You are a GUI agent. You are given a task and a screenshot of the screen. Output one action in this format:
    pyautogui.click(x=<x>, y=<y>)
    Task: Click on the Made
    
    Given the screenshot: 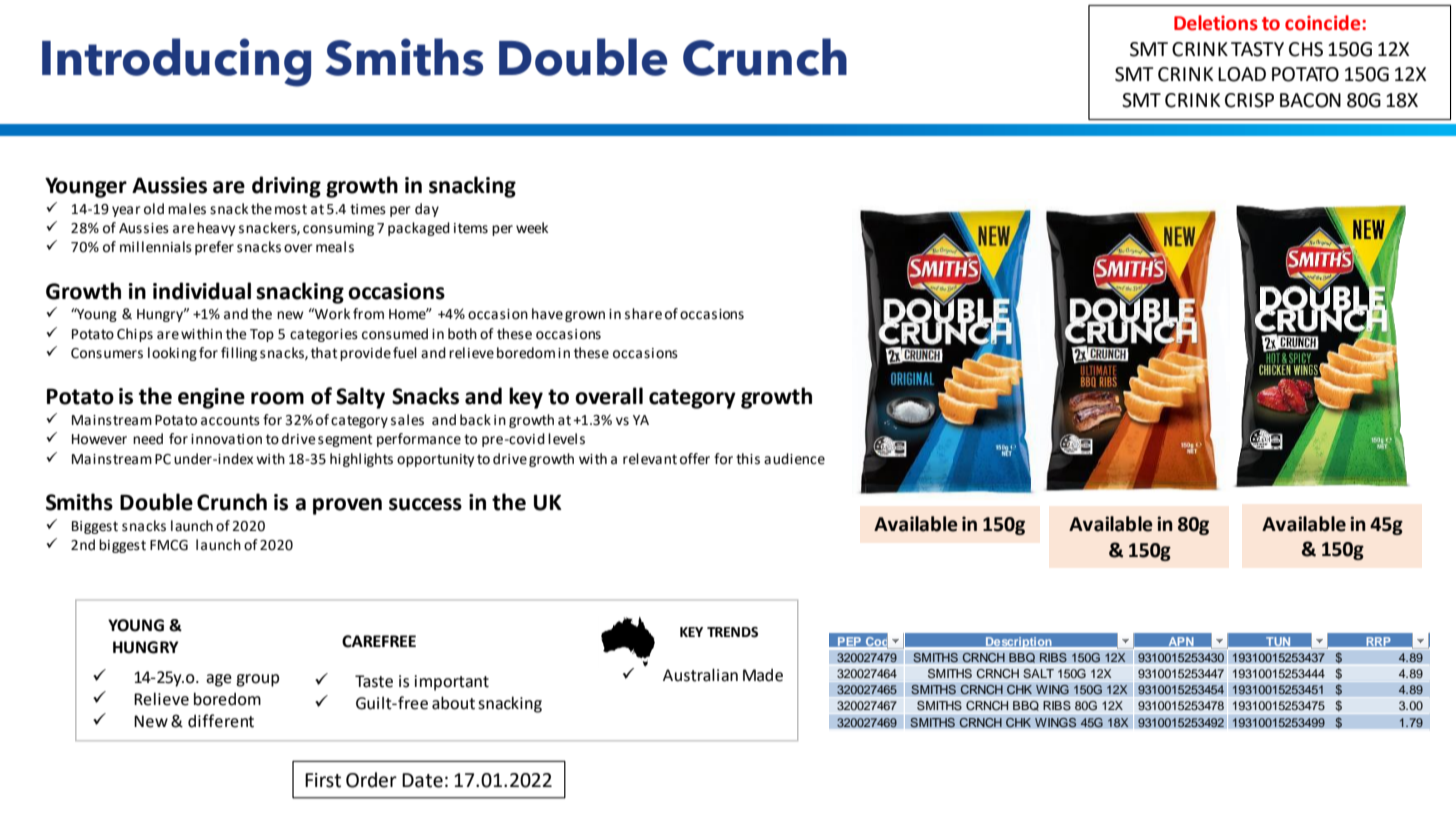 What is the action you would take?
    pyautogui.click(x=763, y=675)
